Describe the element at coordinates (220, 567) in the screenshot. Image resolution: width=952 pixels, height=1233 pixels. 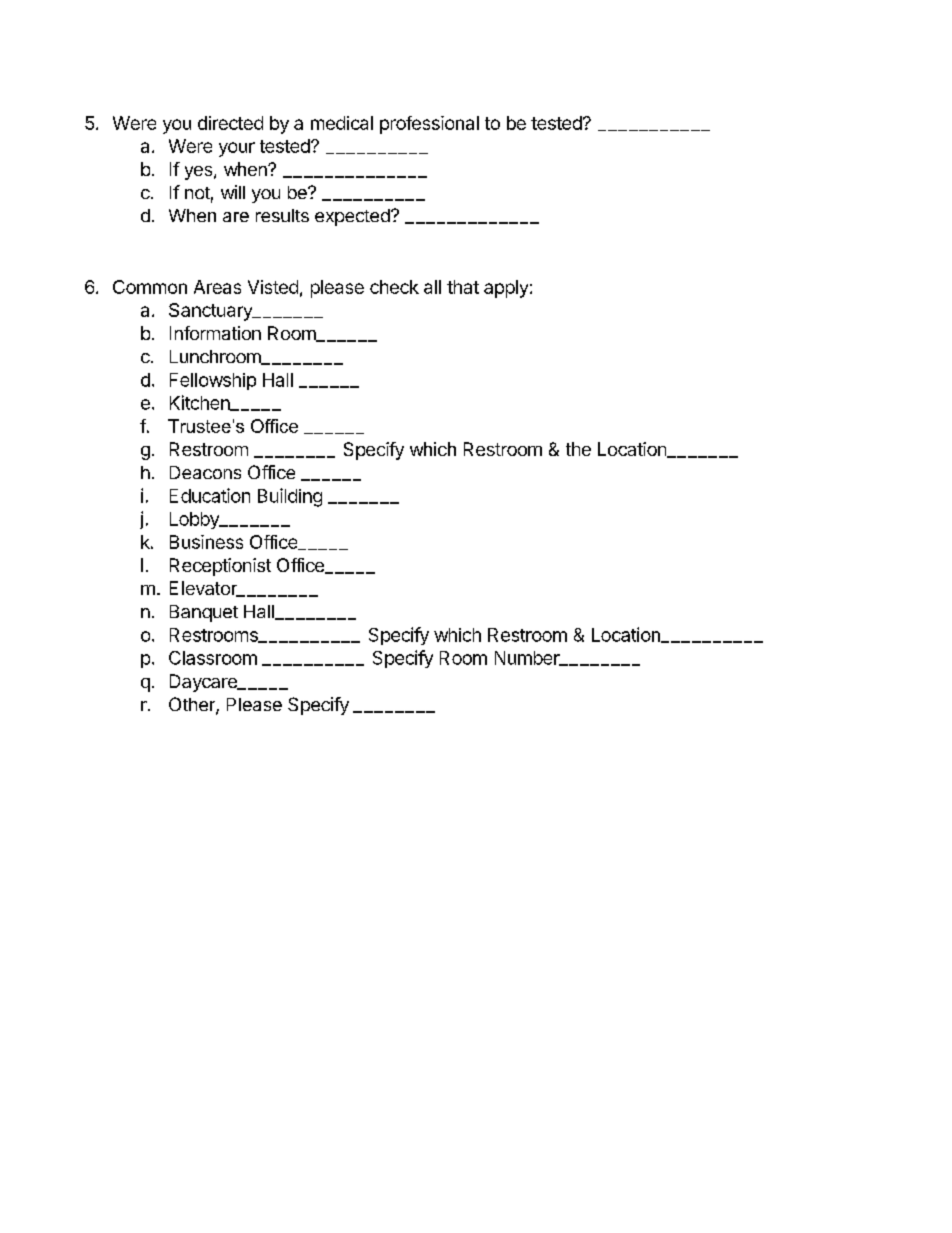
I see `Receptionist` at that location.
